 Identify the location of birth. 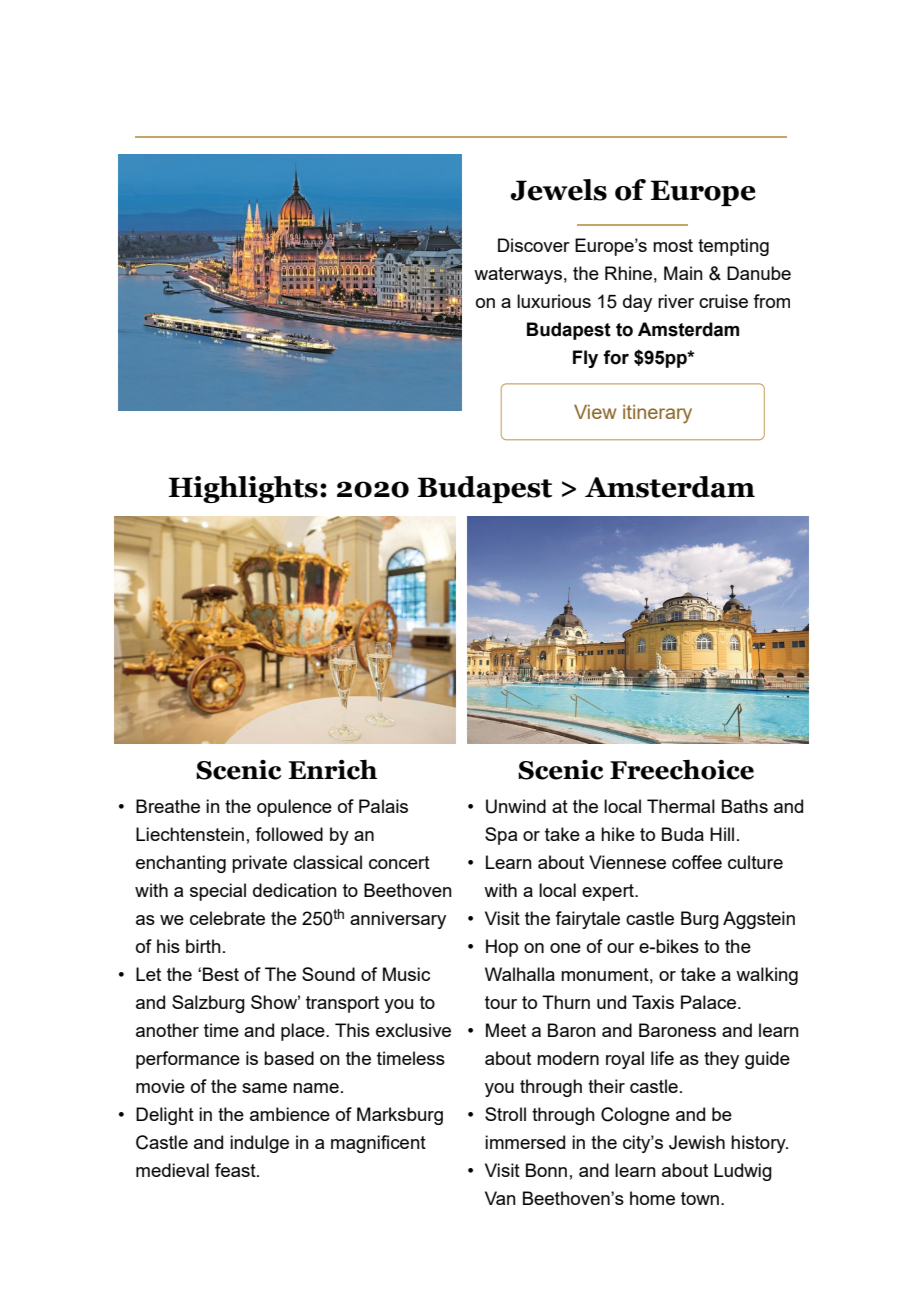
(203, 946).
